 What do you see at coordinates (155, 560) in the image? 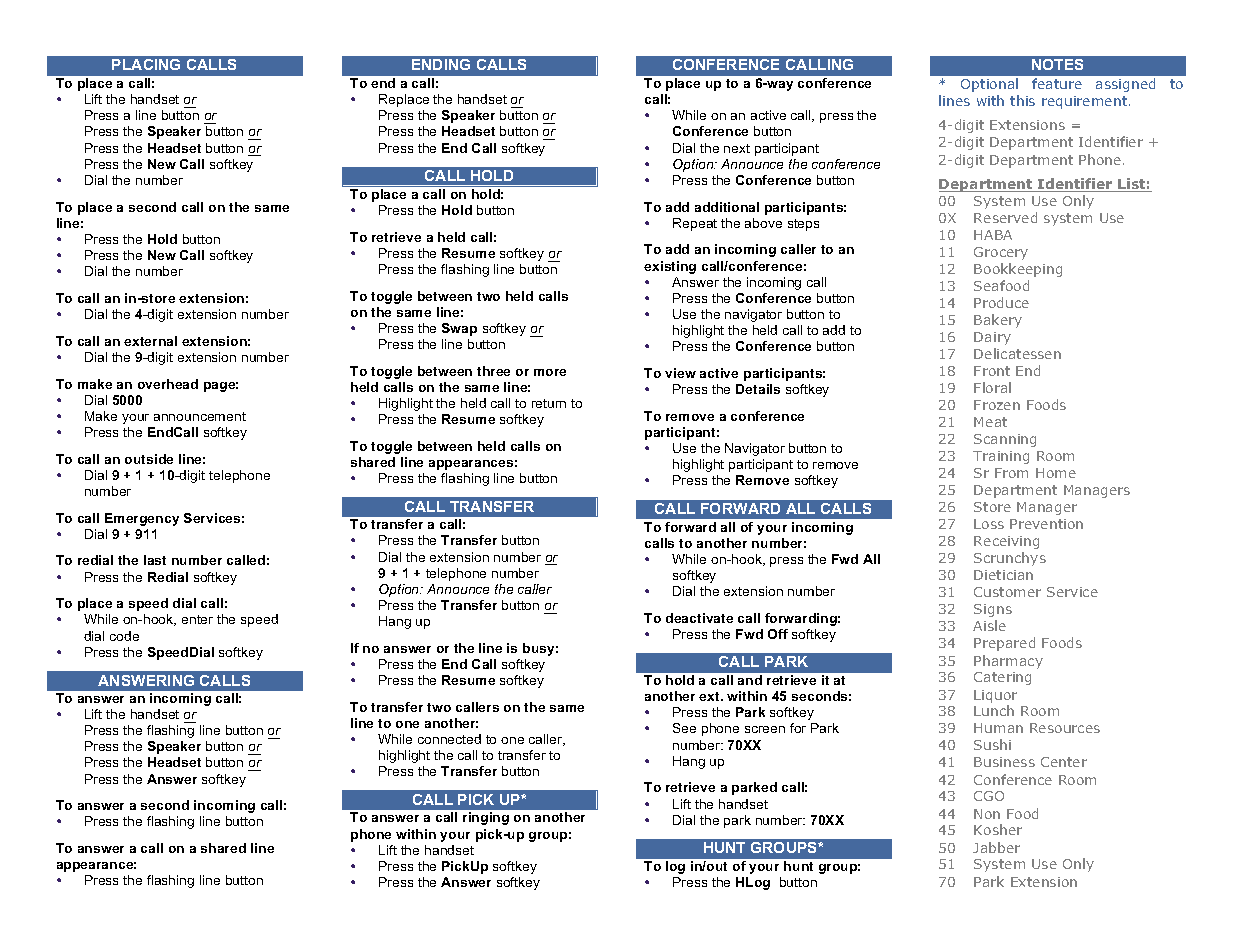
I see `last` at bounding box center [155, 560].
